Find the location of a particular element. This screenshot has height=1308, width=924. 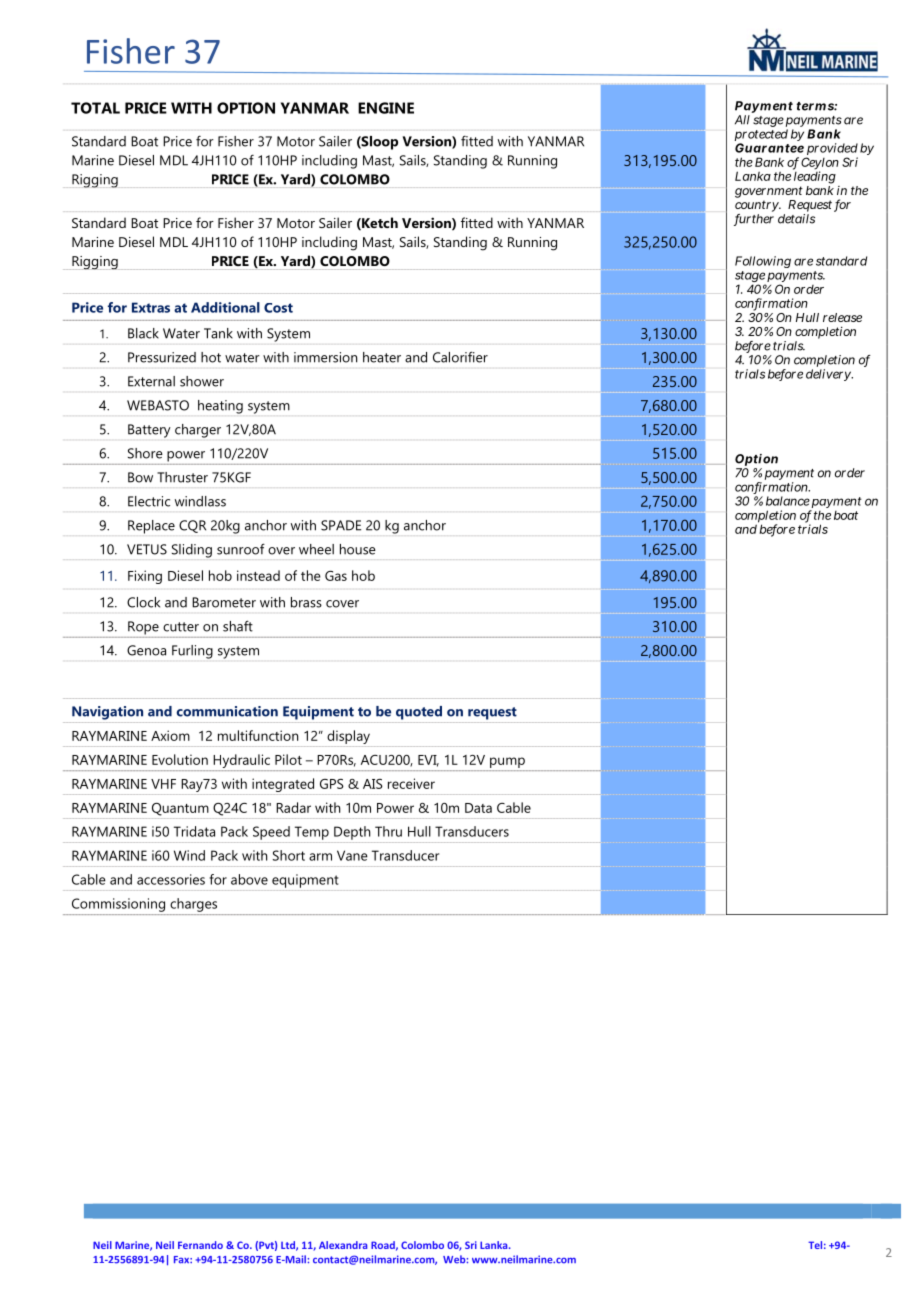

Fernando is located at coordinates (200, 1245).
